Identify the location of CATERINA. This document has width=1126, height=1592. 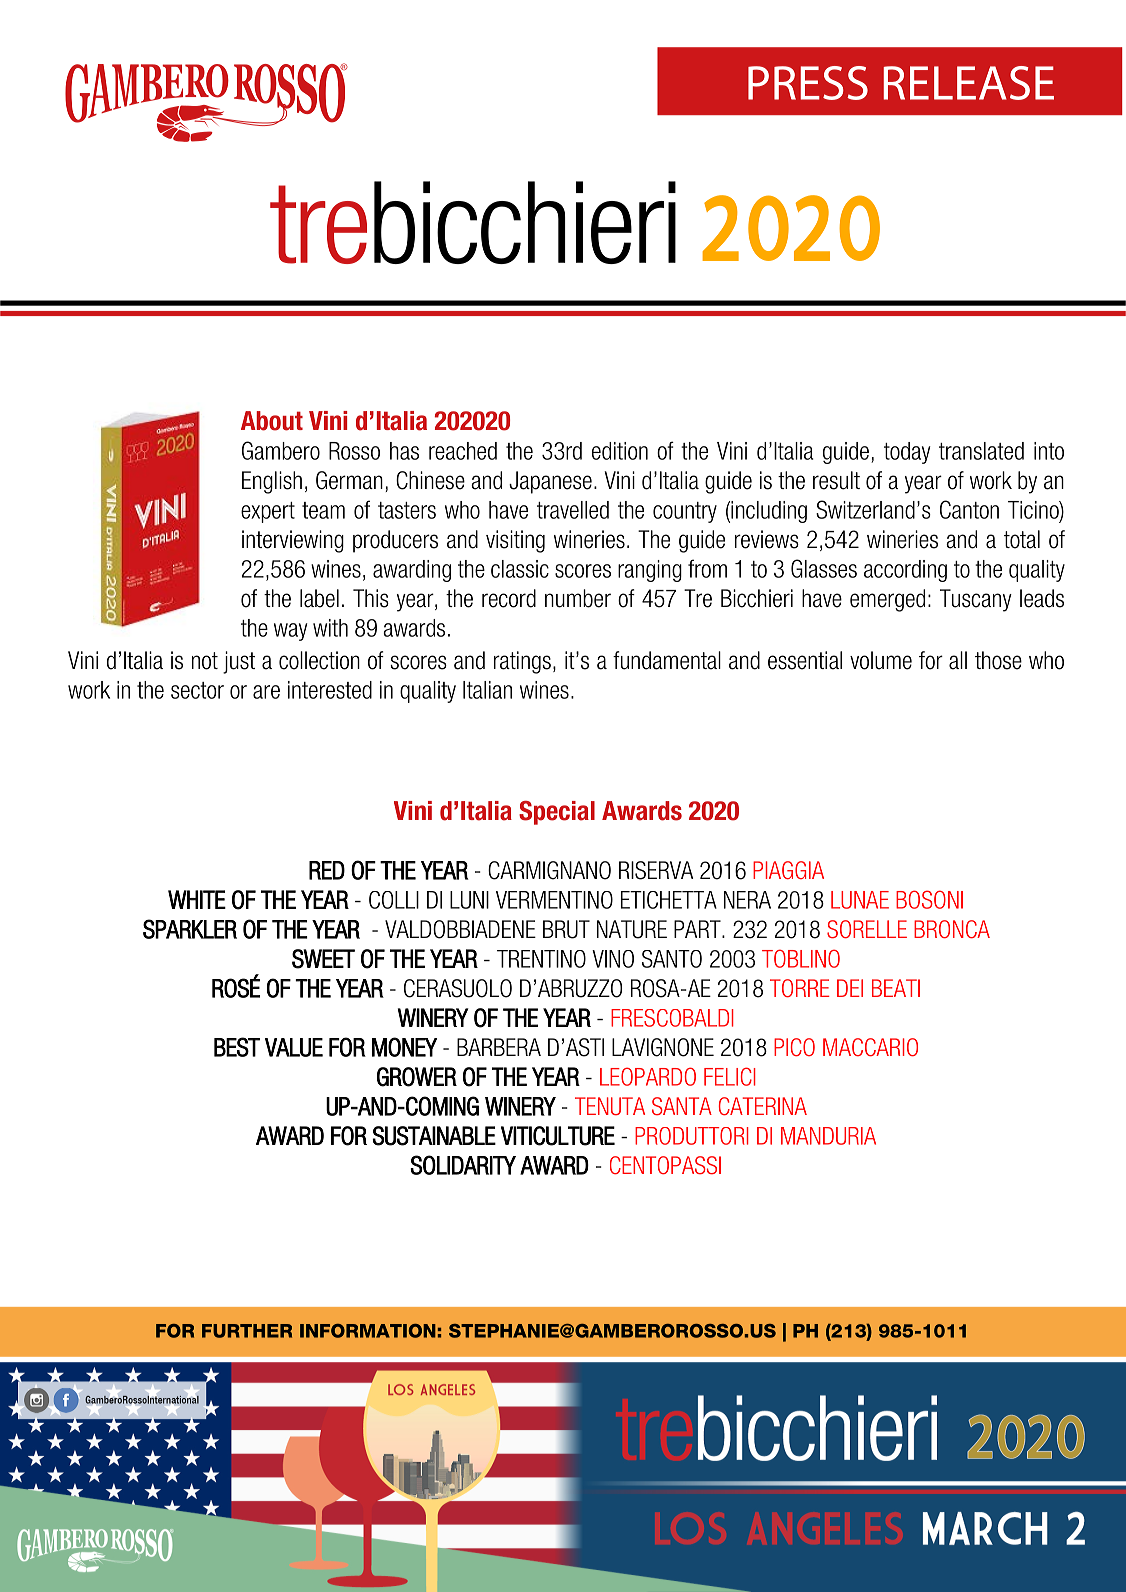
(763, 1106).
